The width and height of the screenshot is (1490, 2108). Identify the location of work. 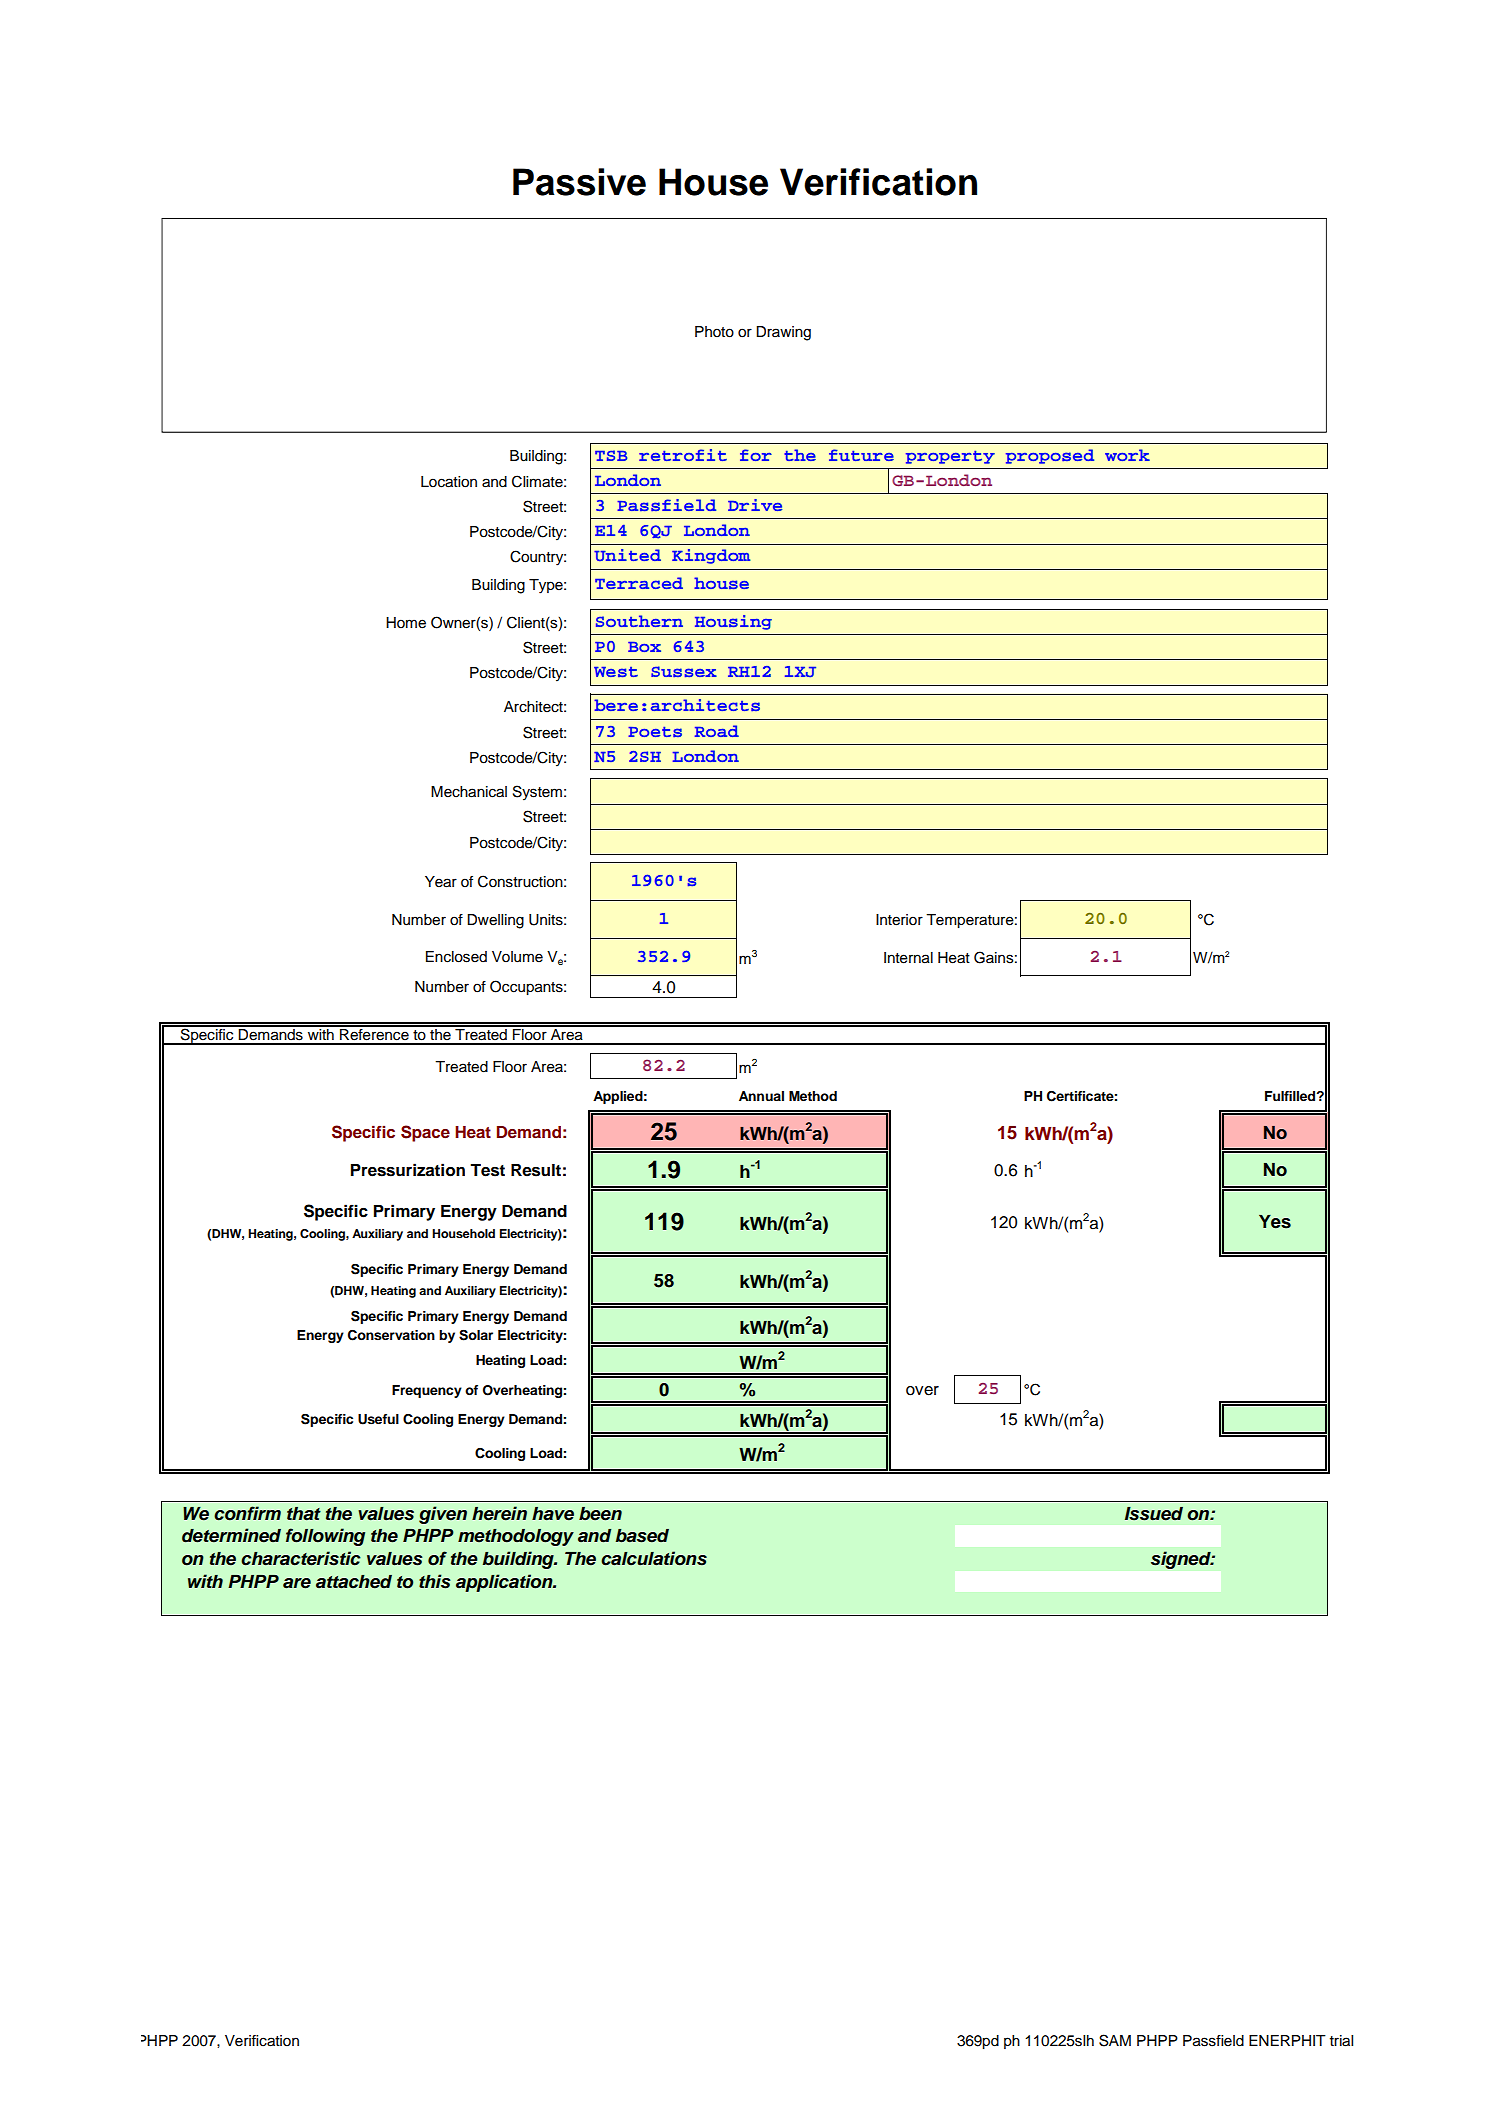
(1127, 455).
